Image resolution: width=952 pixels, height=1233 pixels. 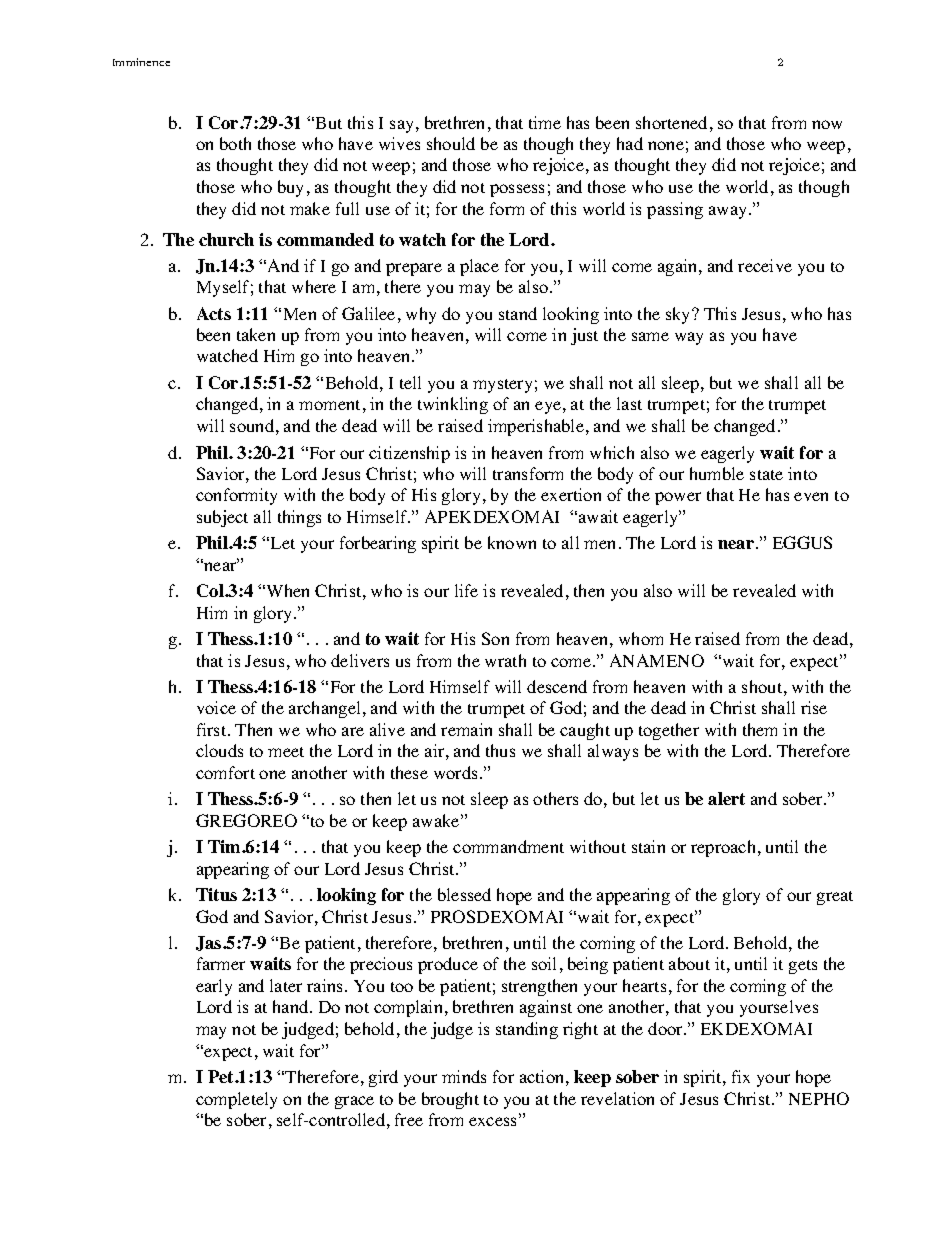 What do you see at coordinates (216, 894) in the screenshot?
I see `Titus` at bounding box center [216, 894].
